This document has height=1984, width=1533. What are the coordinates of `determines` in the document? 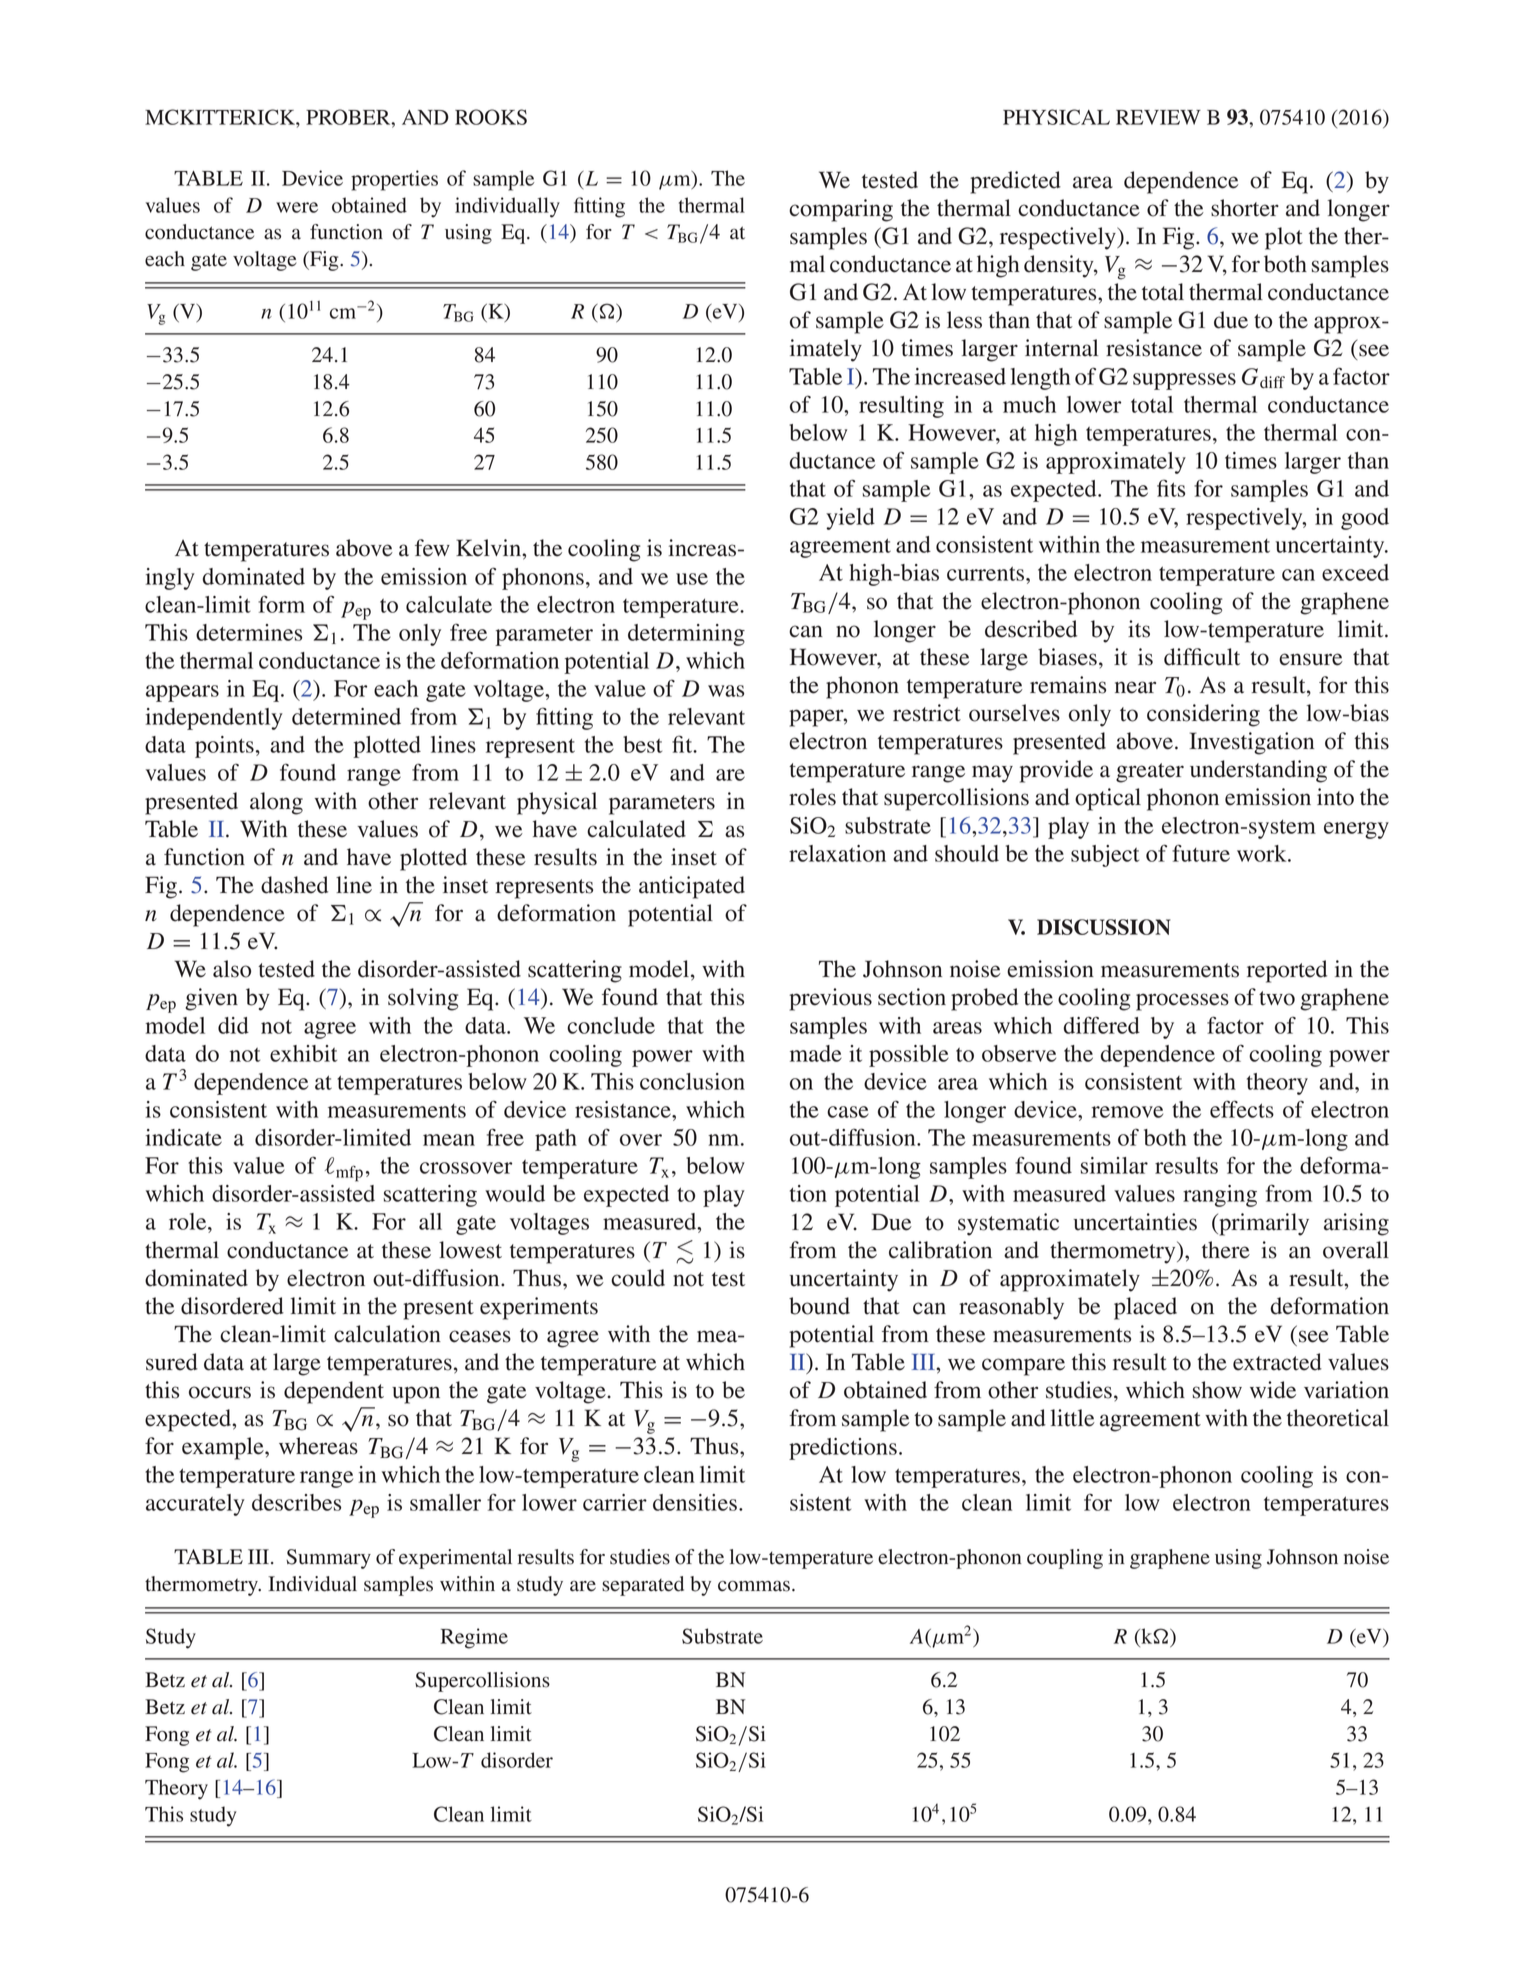 It's located at (249, 632).
